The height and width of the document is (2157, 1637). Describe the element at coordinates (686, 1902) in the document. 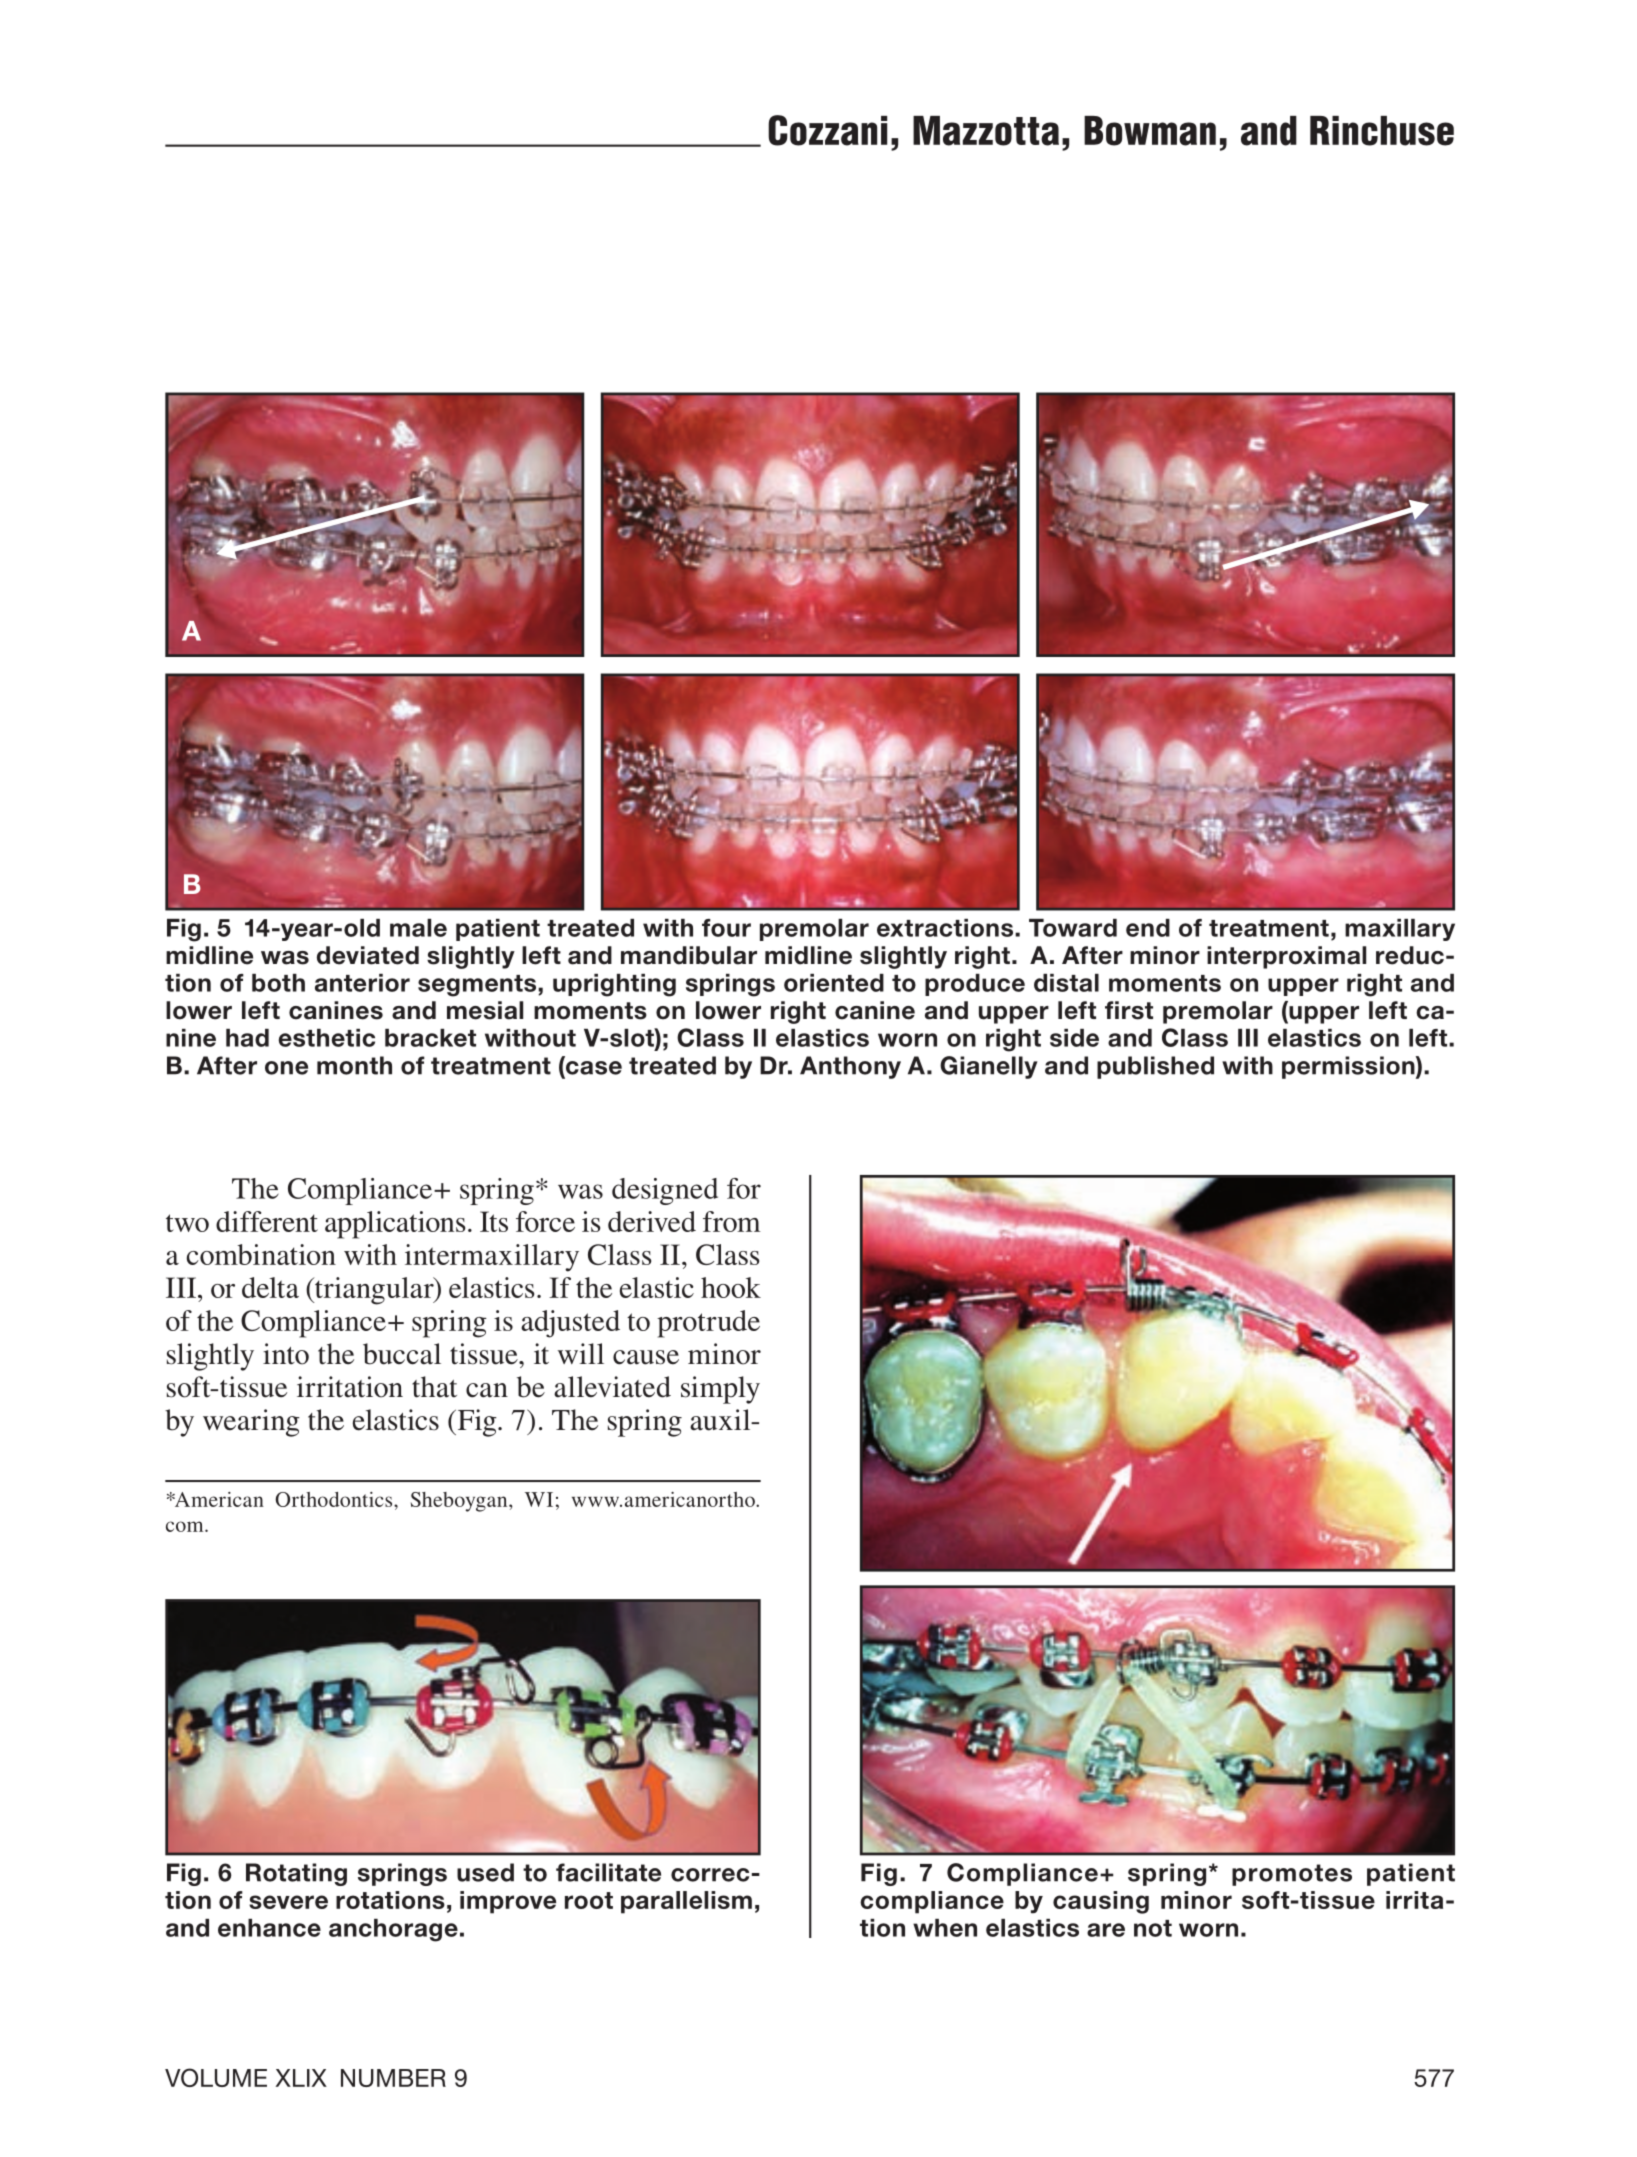

I see `parallelism` at that location.
